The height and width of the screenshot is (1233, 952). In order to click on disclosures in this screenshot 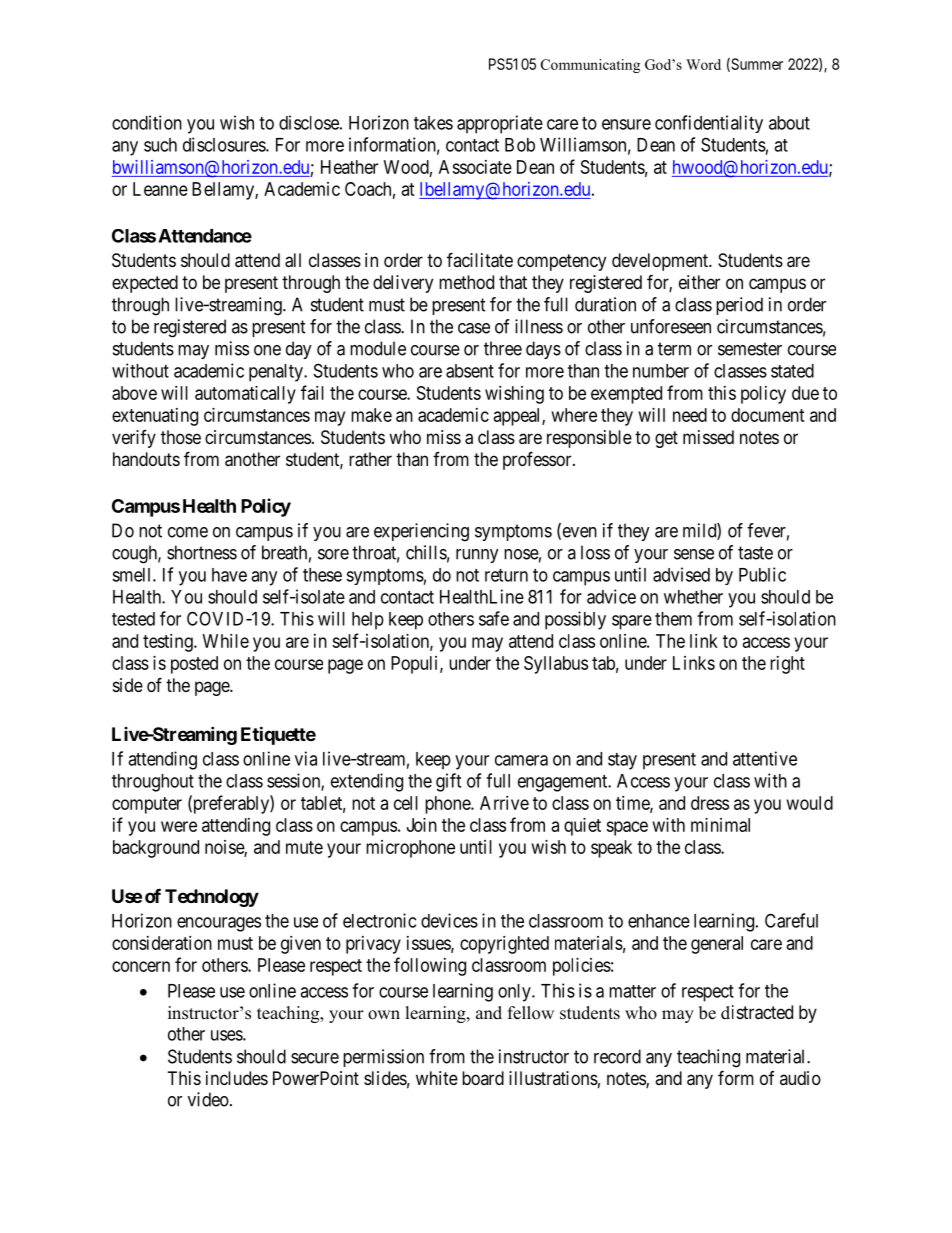, I will do `click(225, 144)`.
